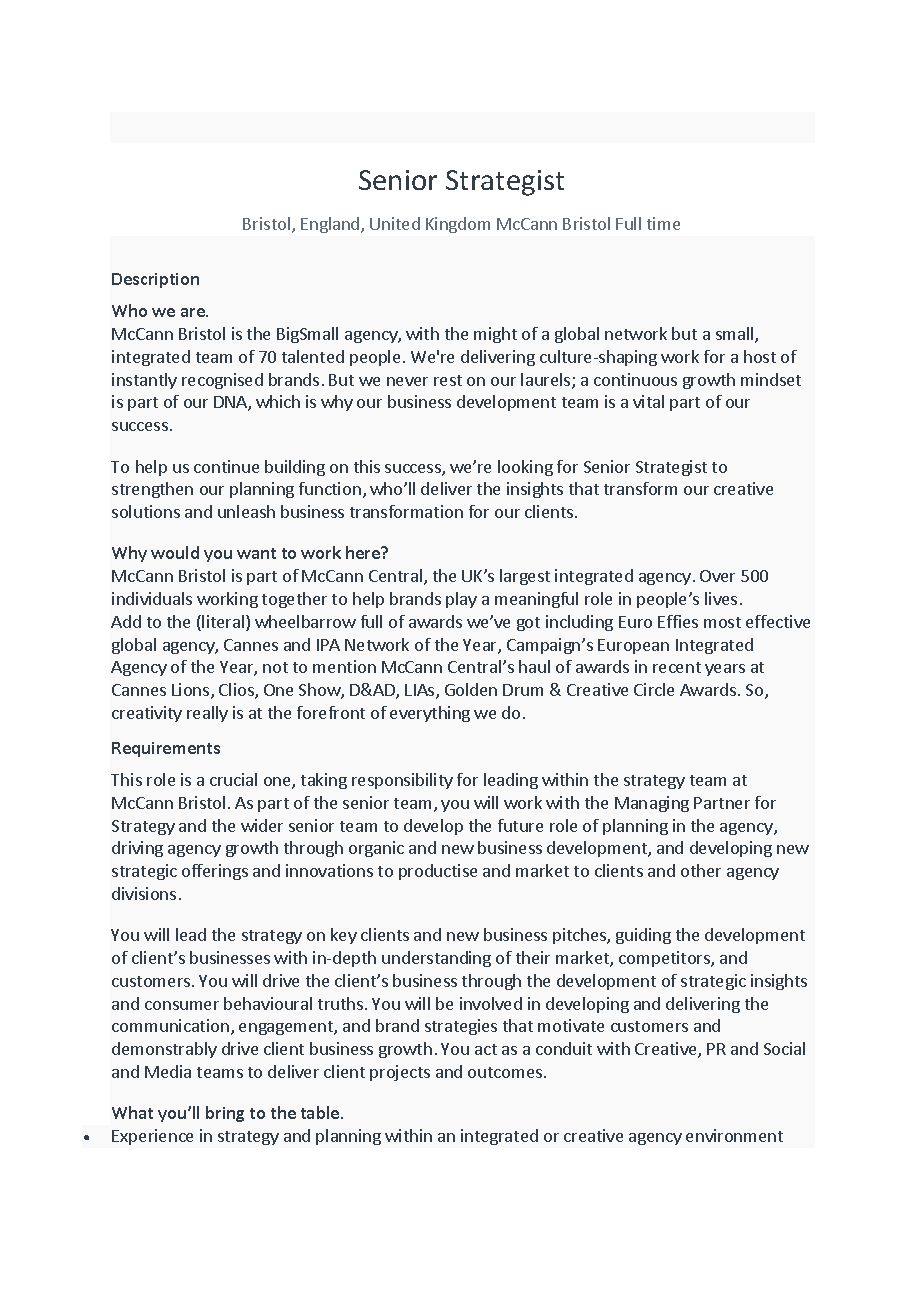  What do you see at coordinates (192, 691) in the screenshot?
I see `Lions` at bounding box center [192, 691].
